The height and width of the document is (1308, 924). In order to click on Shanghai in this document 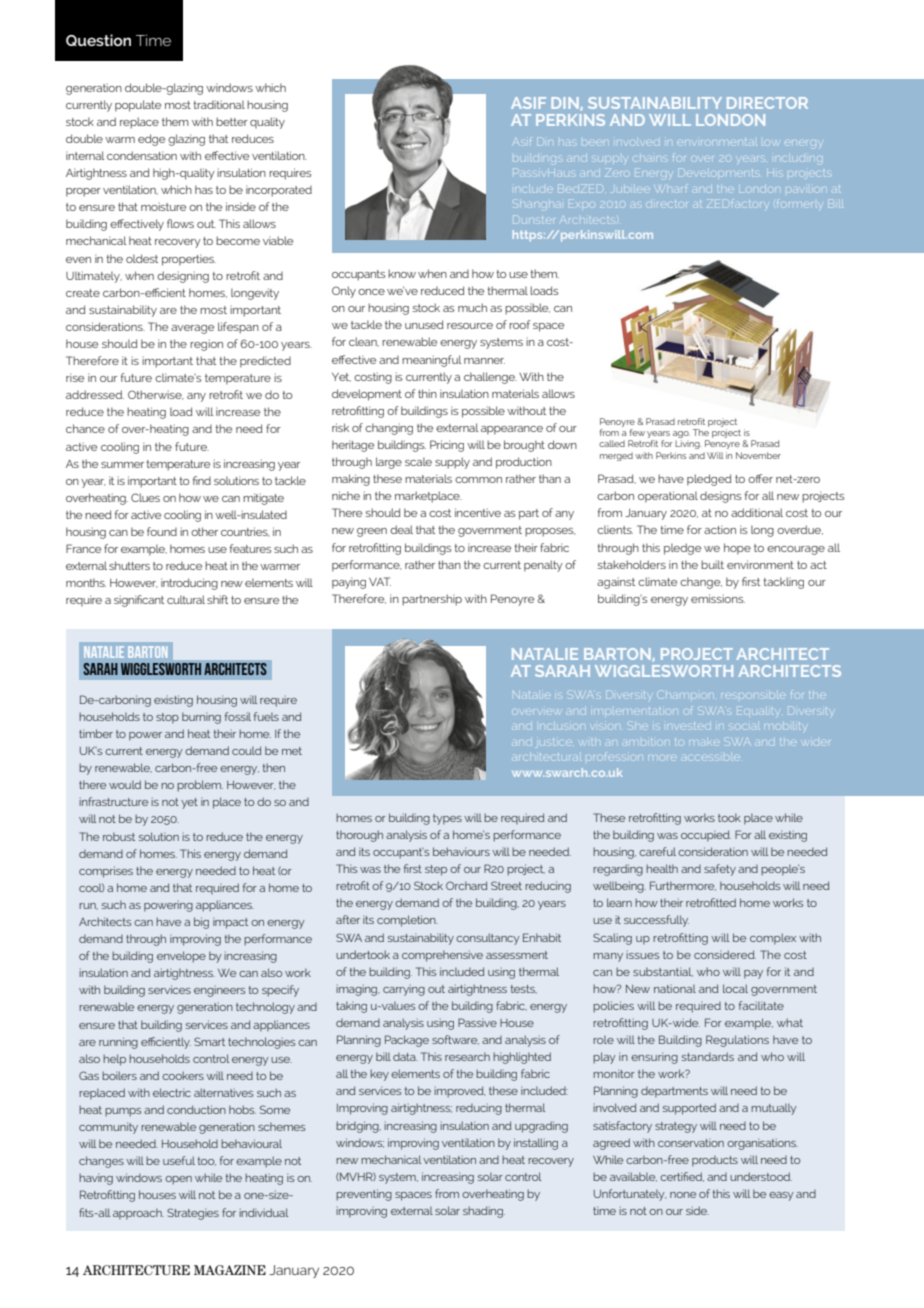, I will do `click(539, 205)`.
